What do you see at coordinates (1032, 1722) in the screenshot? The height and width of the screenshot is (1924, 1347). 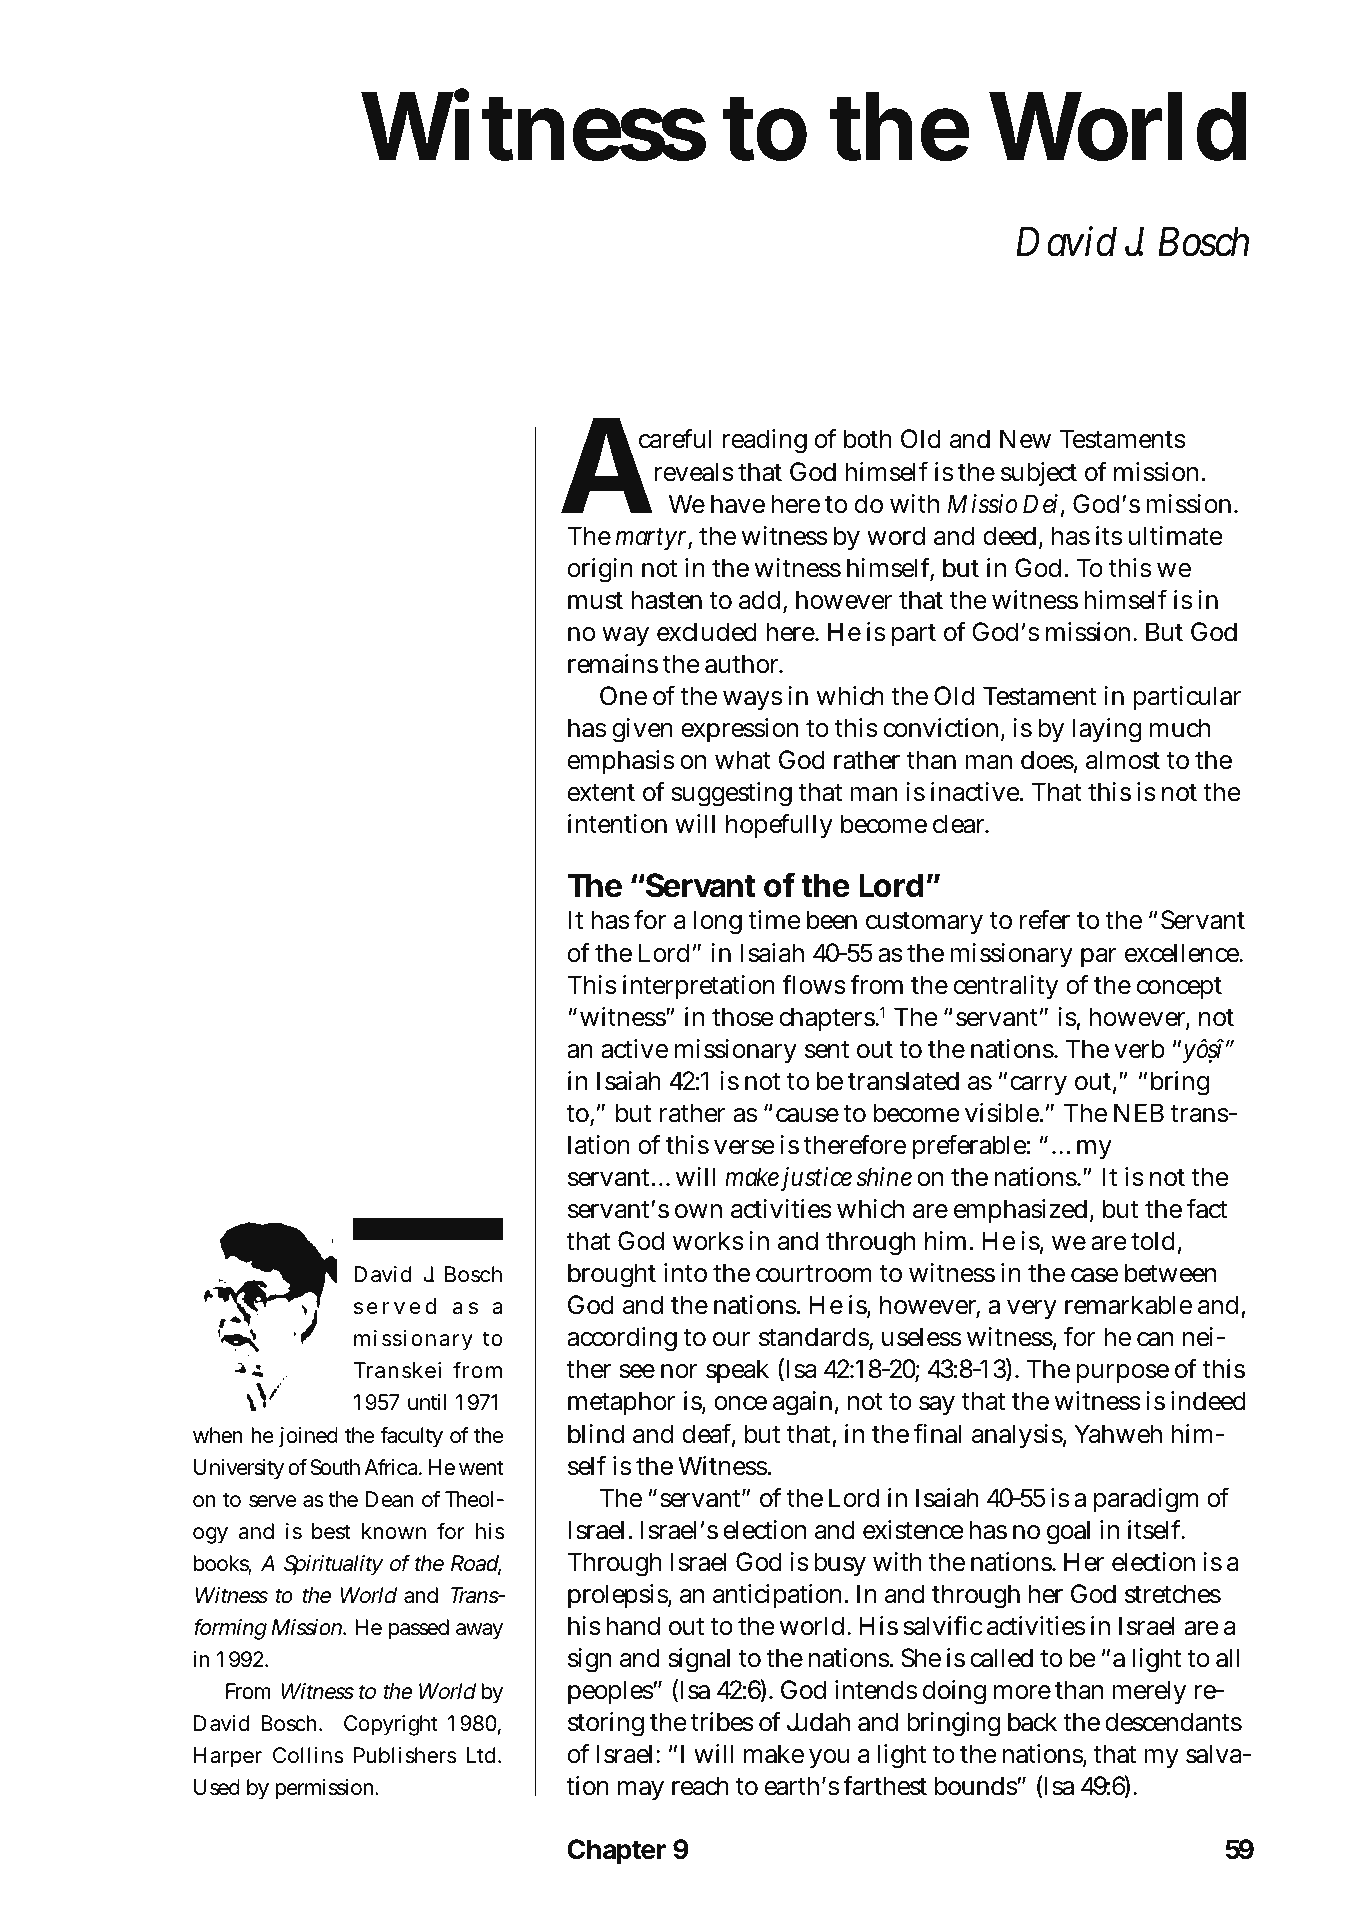 I see `back` at bounding box center [1032, 1722].
